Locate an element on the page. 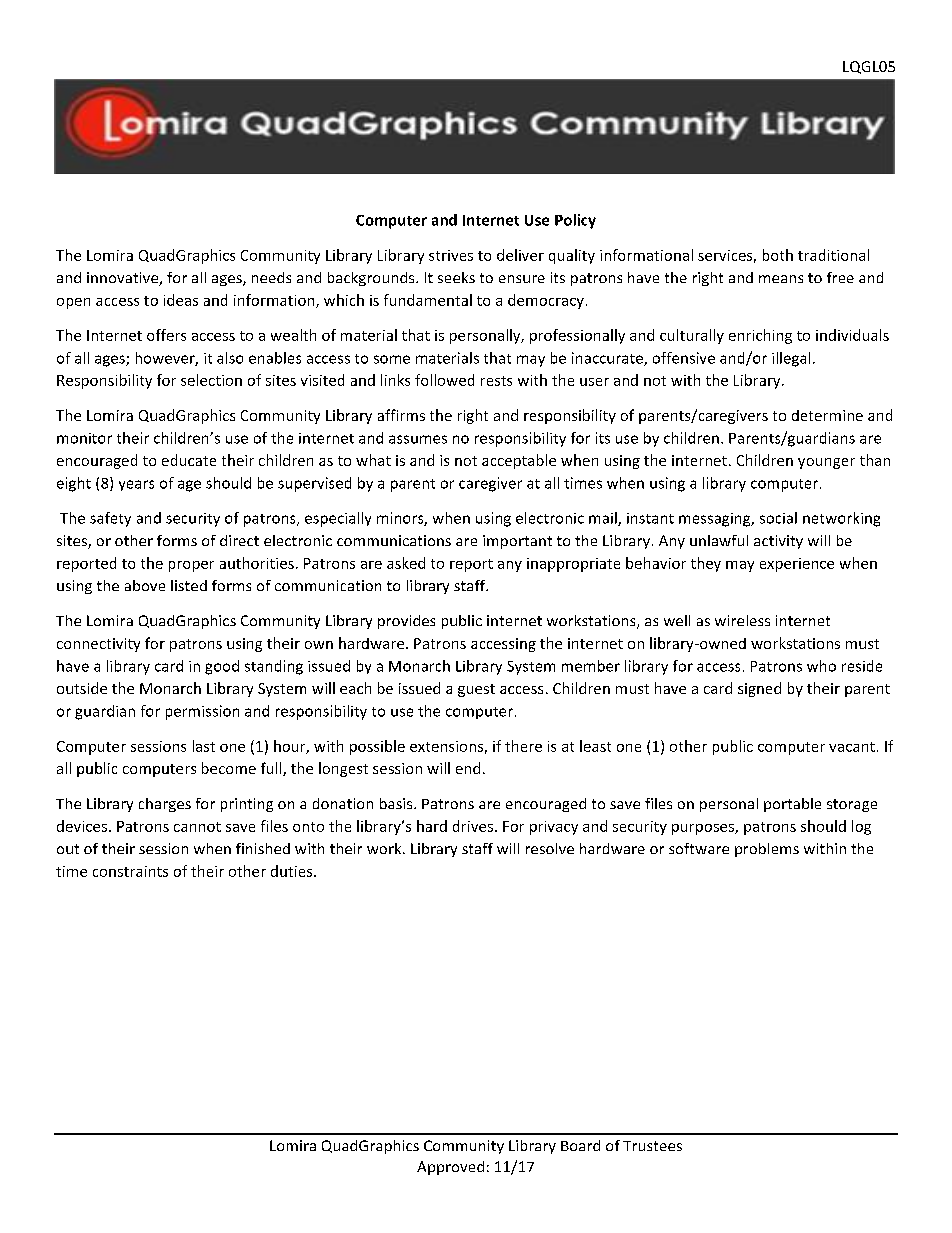 The height and width of the page is (1233, 952). resolve is located at coordinates (550, 848).
